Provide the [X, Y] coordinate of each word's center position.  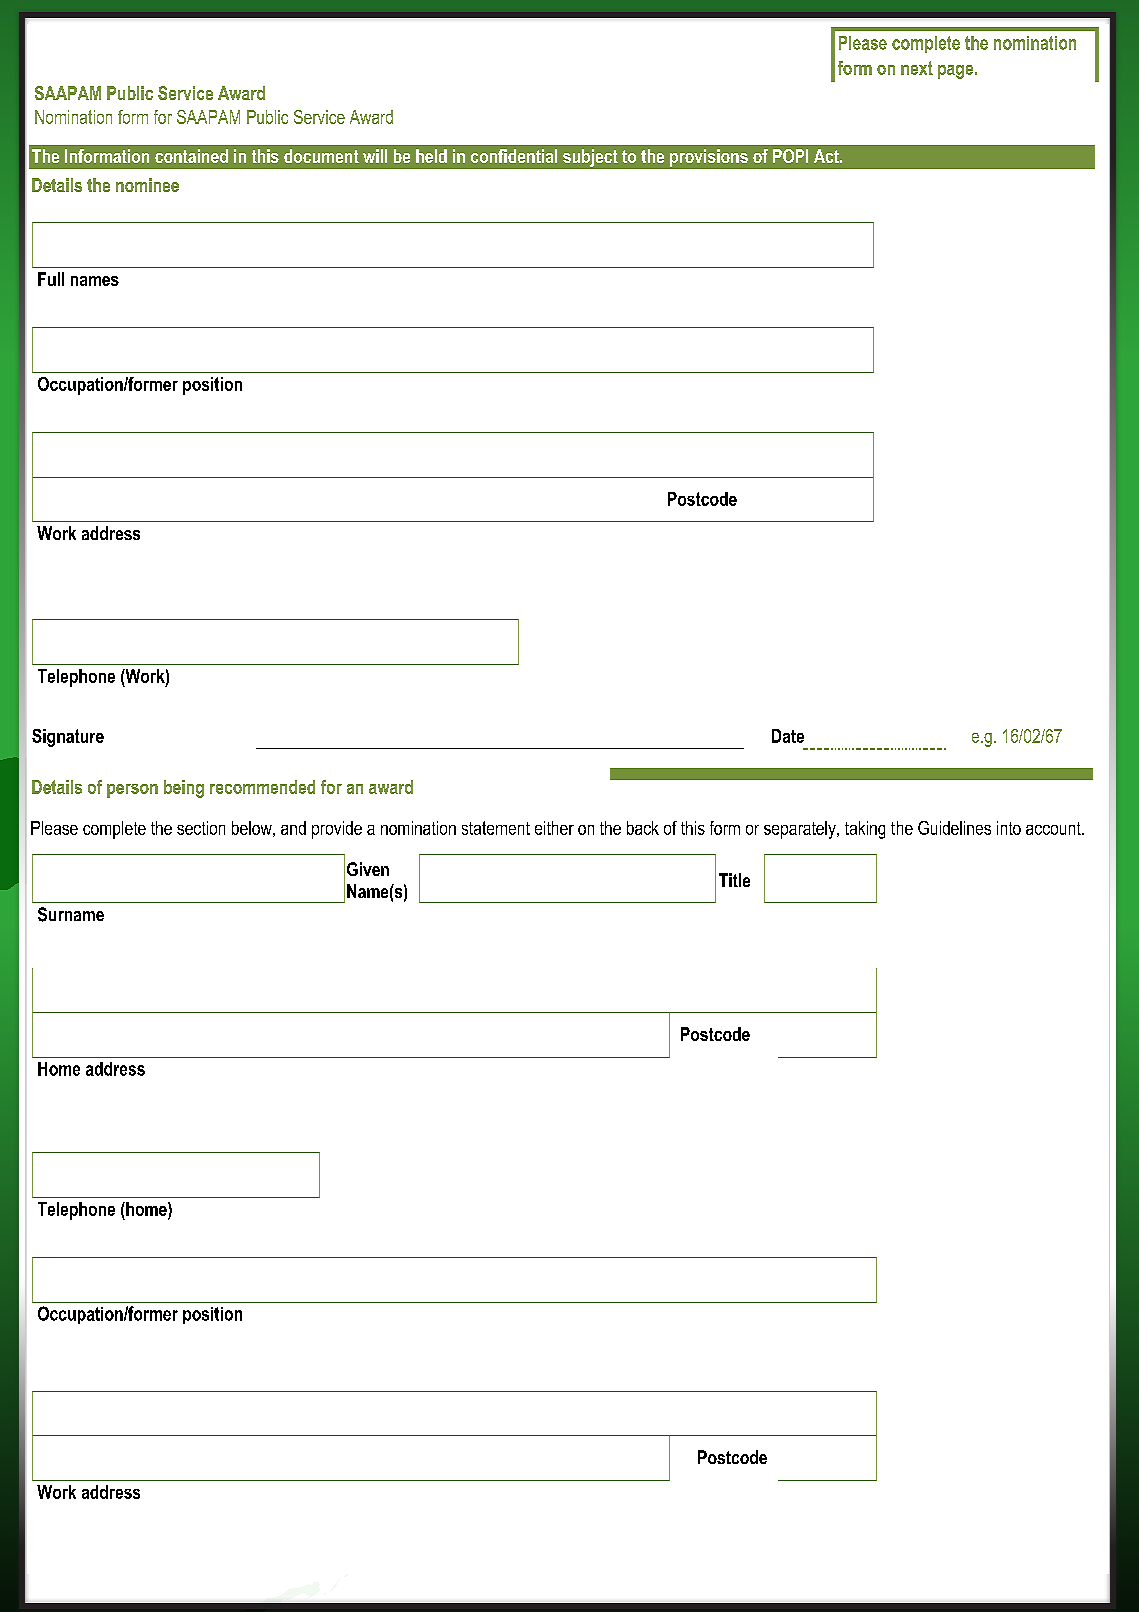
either [554, 828]
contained [191, 156]
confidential [514, 156]
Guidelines [954, 828]
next [917, 68]
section [201, 828]
